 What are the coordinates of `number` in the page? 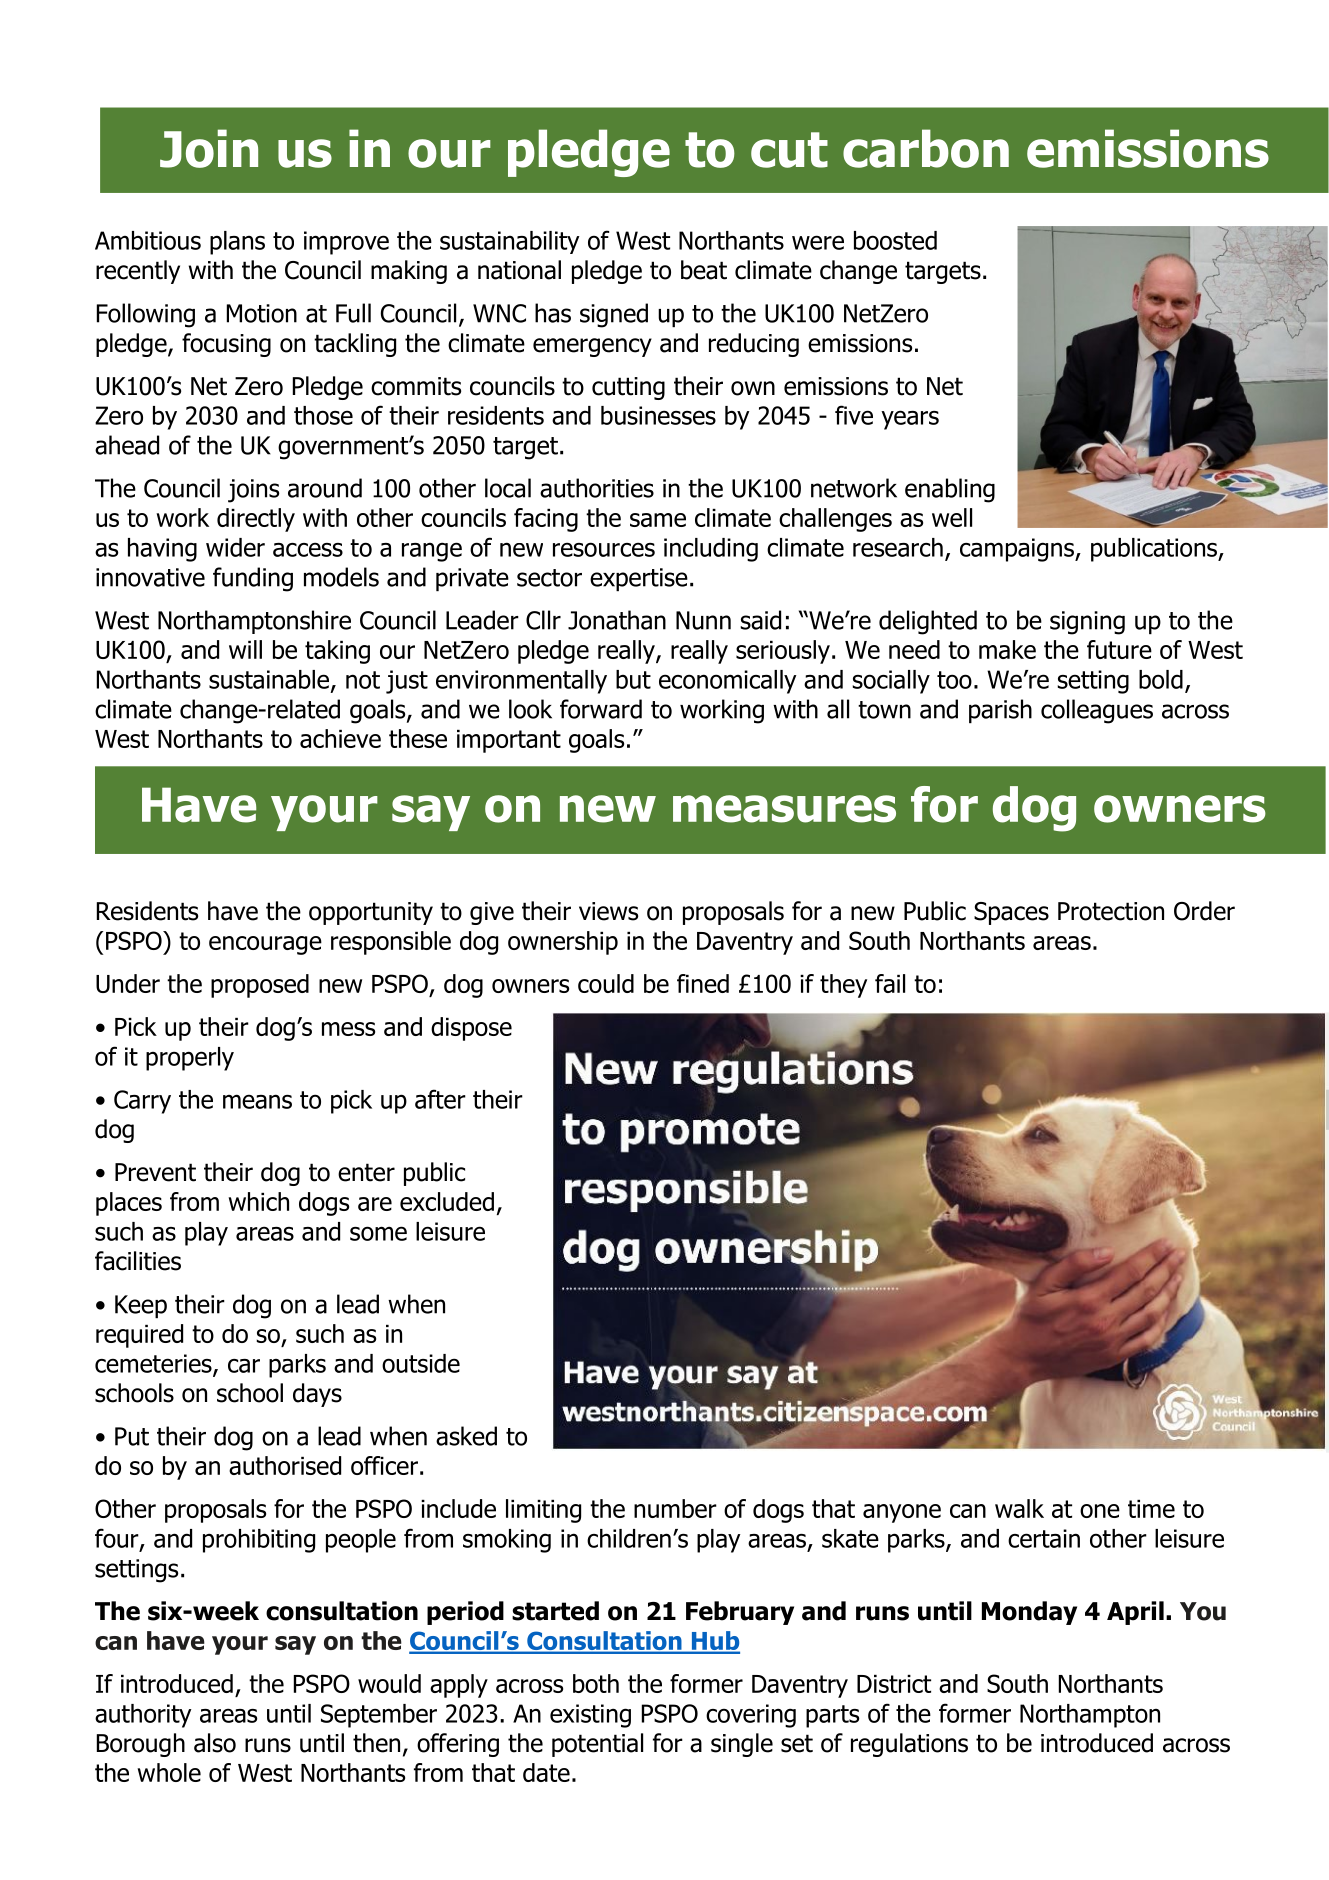 It's located at (675, 1508).
